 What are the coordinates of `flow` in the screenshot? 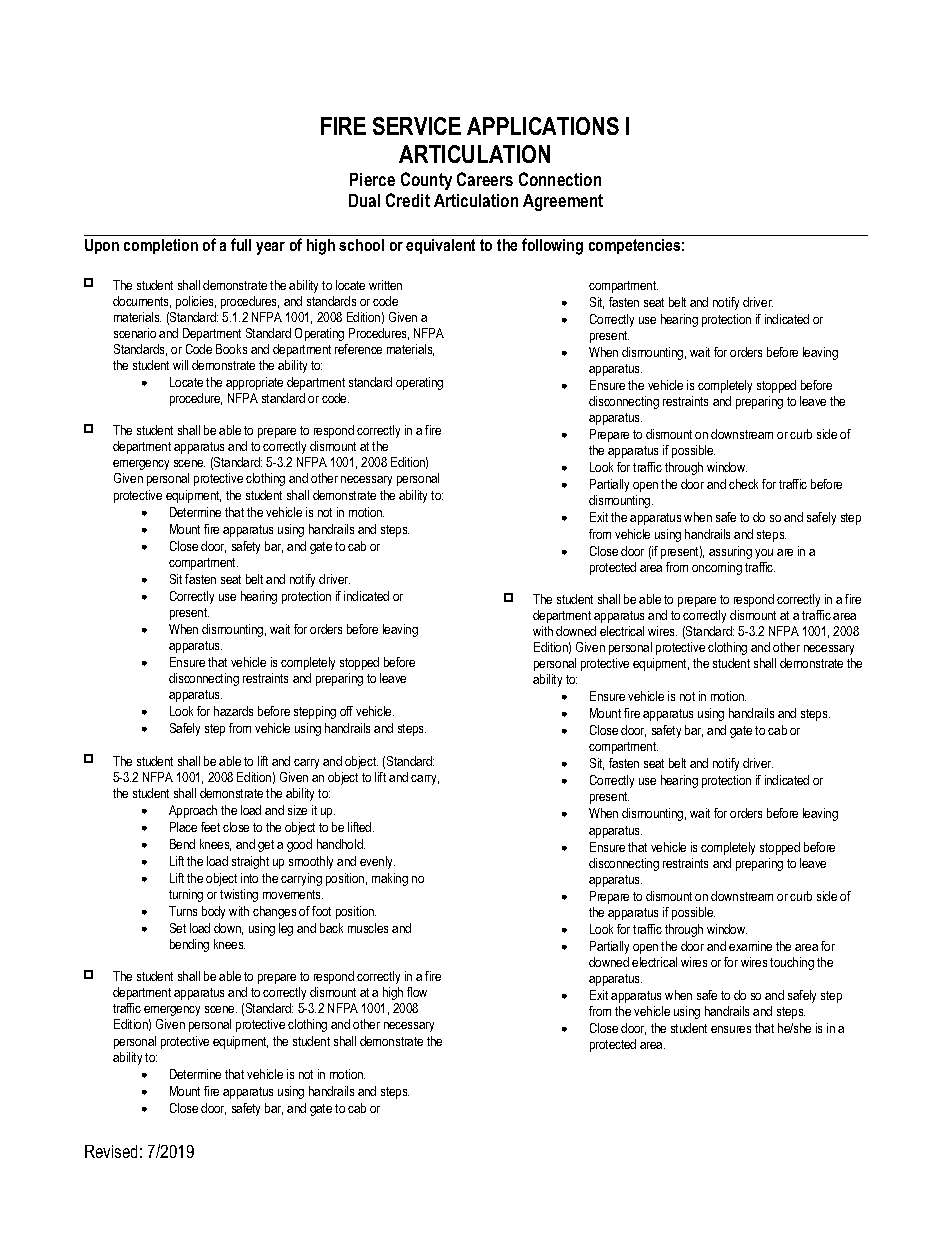 It's located at (417, 992).
